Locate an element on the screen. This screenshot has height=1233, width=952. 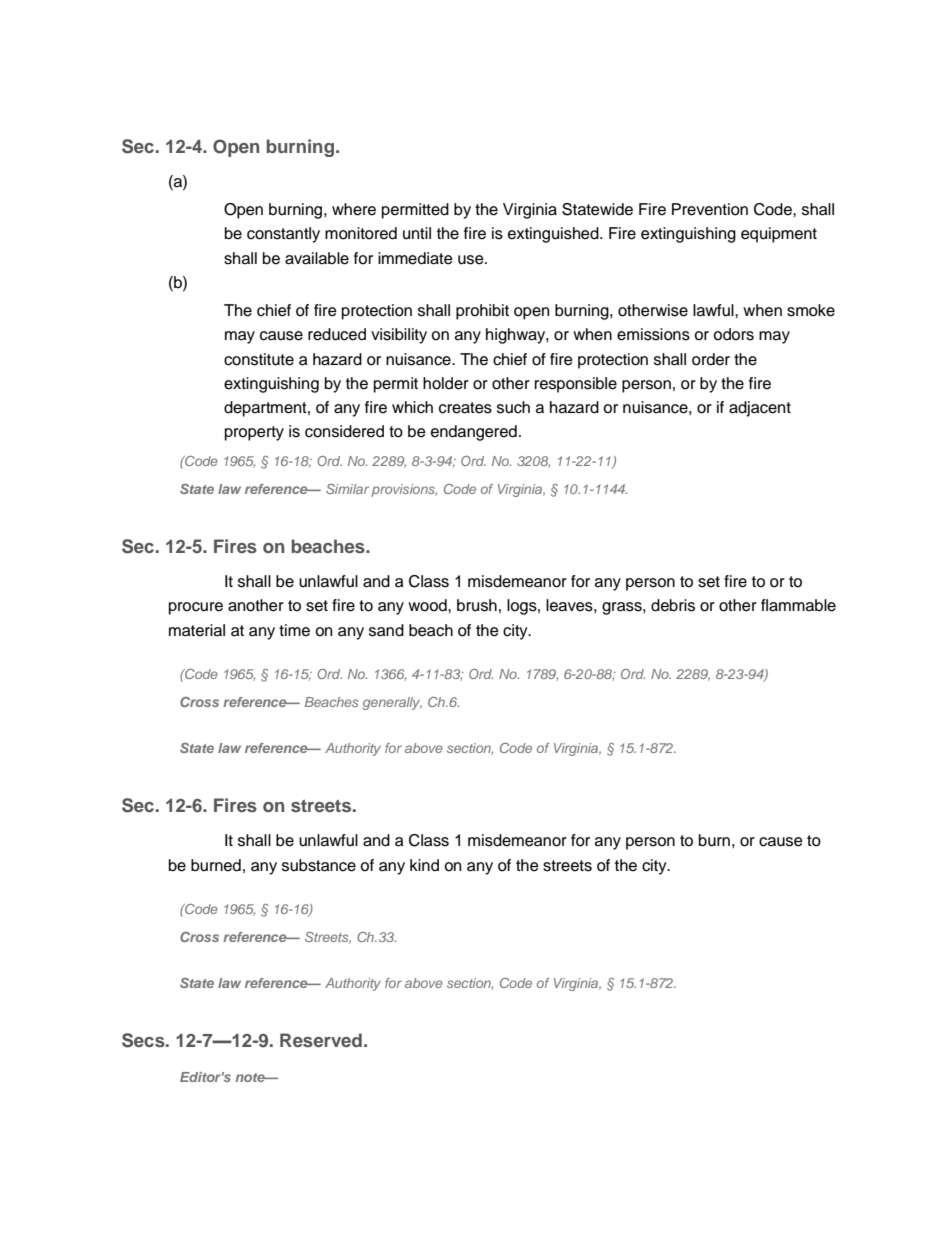
brush is located at coordinates (477, 605).
